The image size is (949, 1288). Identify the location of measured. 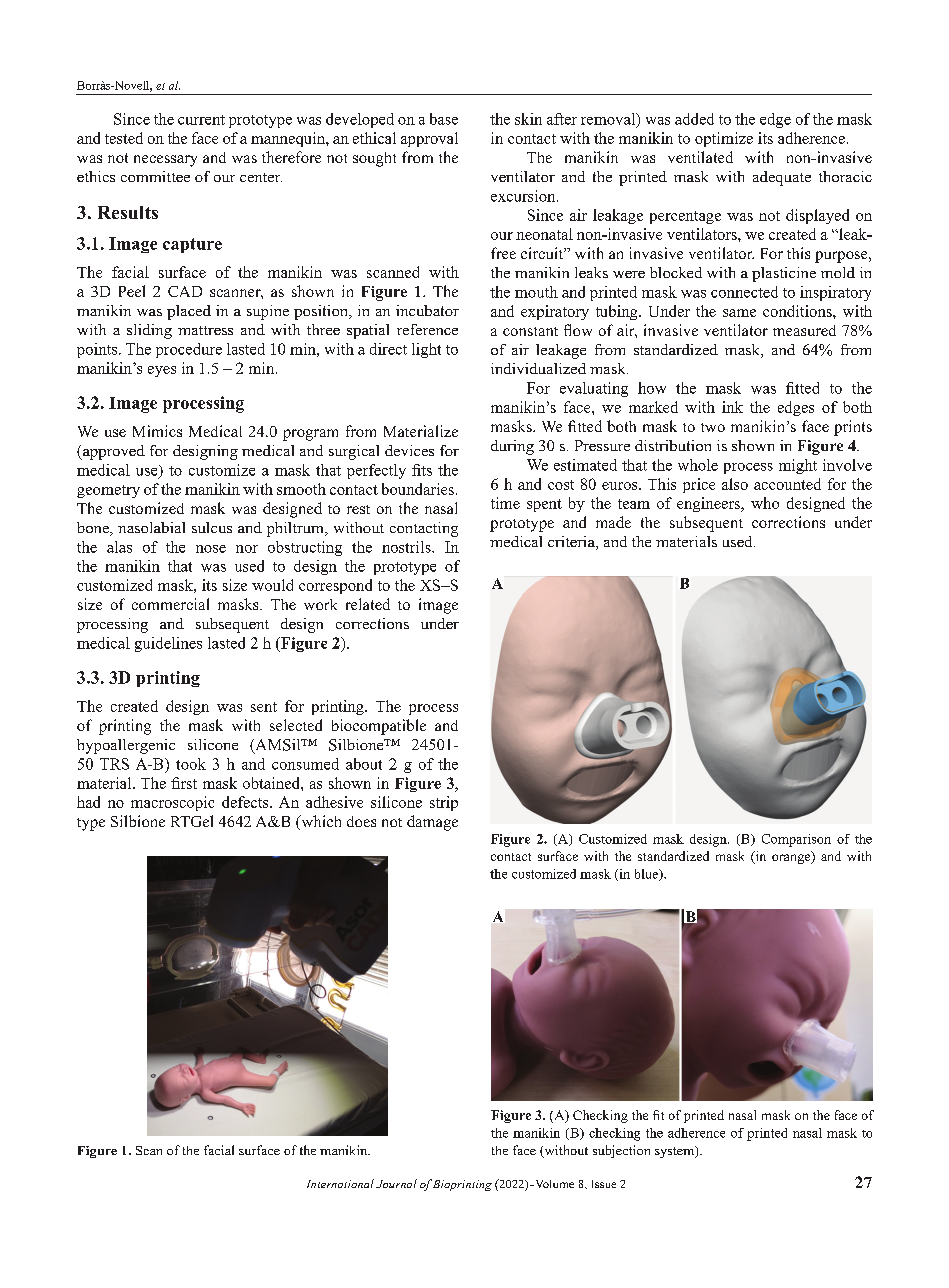
(804, 330).
